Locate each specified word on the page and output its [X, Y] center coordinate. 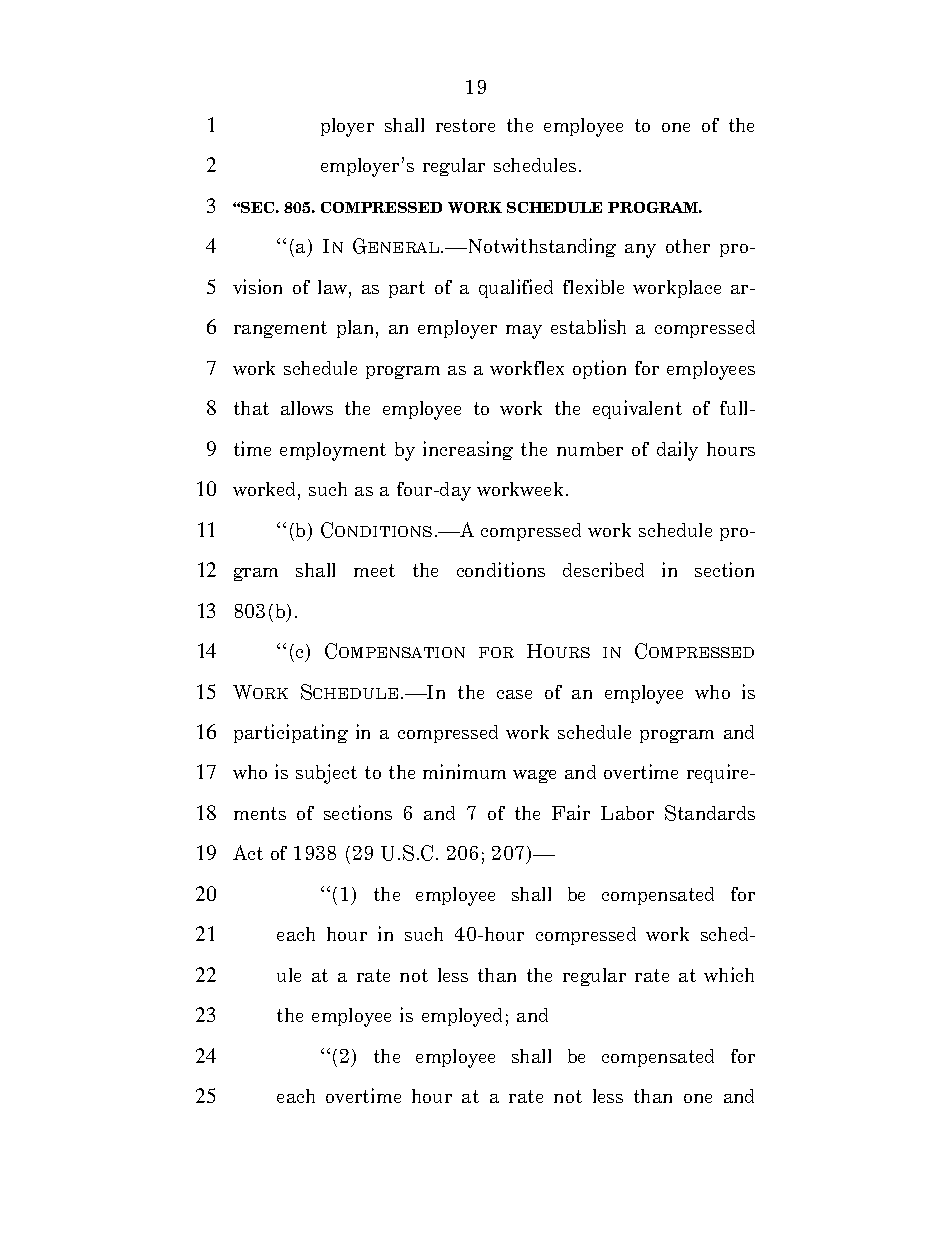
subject [326, 774]
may [524, 332]
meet [374, 570]
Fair [571, 812]
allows [307, 408]
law [334, 288]
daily [677, 451]
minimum [464, 771]
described [603, 569]
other [688, 246]
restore [465, 125]
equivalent [637, 409]
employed [462, 1017]
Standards [710, 813]
